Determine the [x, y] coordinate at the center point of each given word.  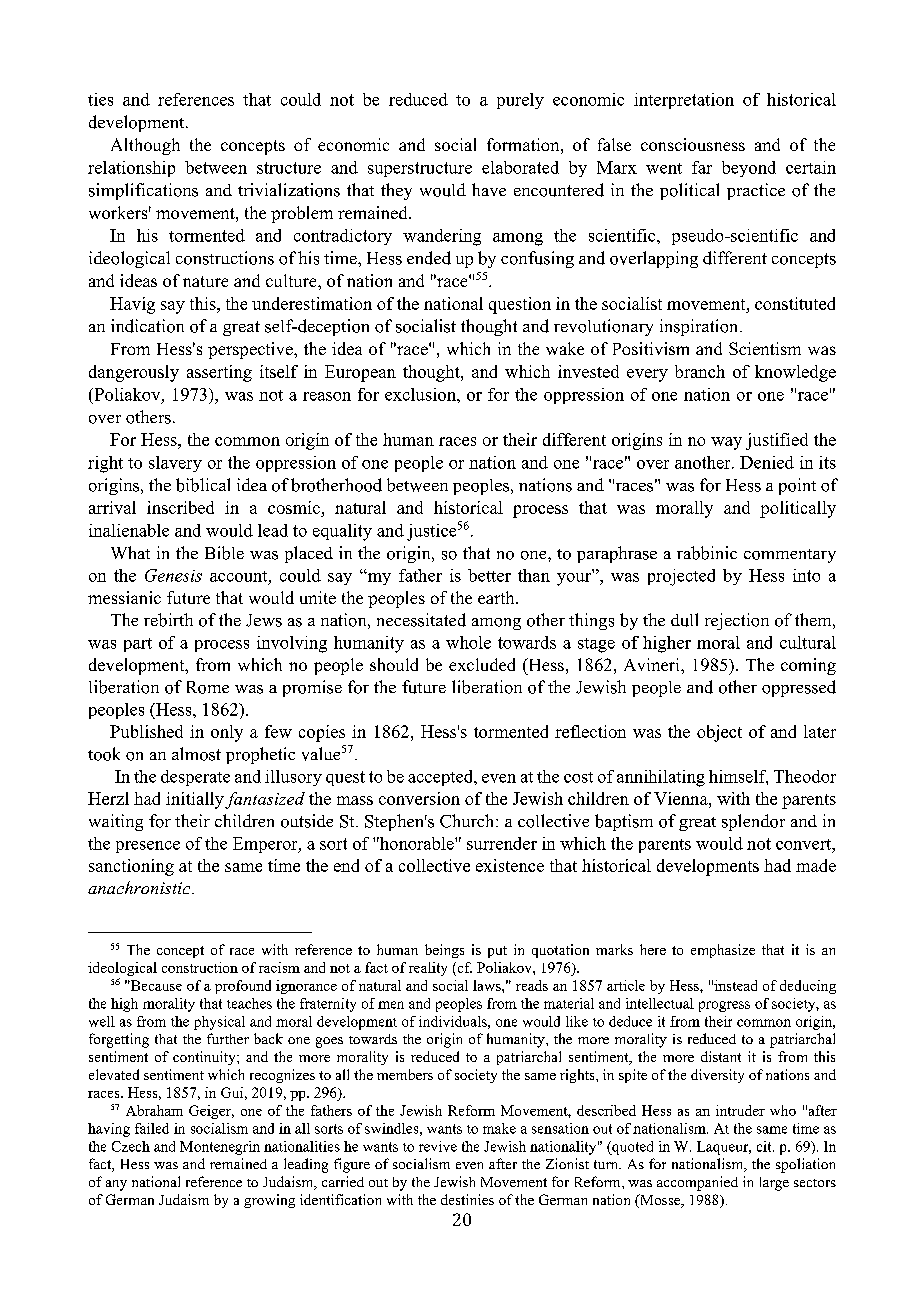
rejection [737, 621]
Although [145, 146]
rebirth [168, 620]
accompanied [697, 1183]
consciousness [693, 144]
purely [520, 101]
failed [152, 1128]
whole [468, 642]
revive [438, 1146]
